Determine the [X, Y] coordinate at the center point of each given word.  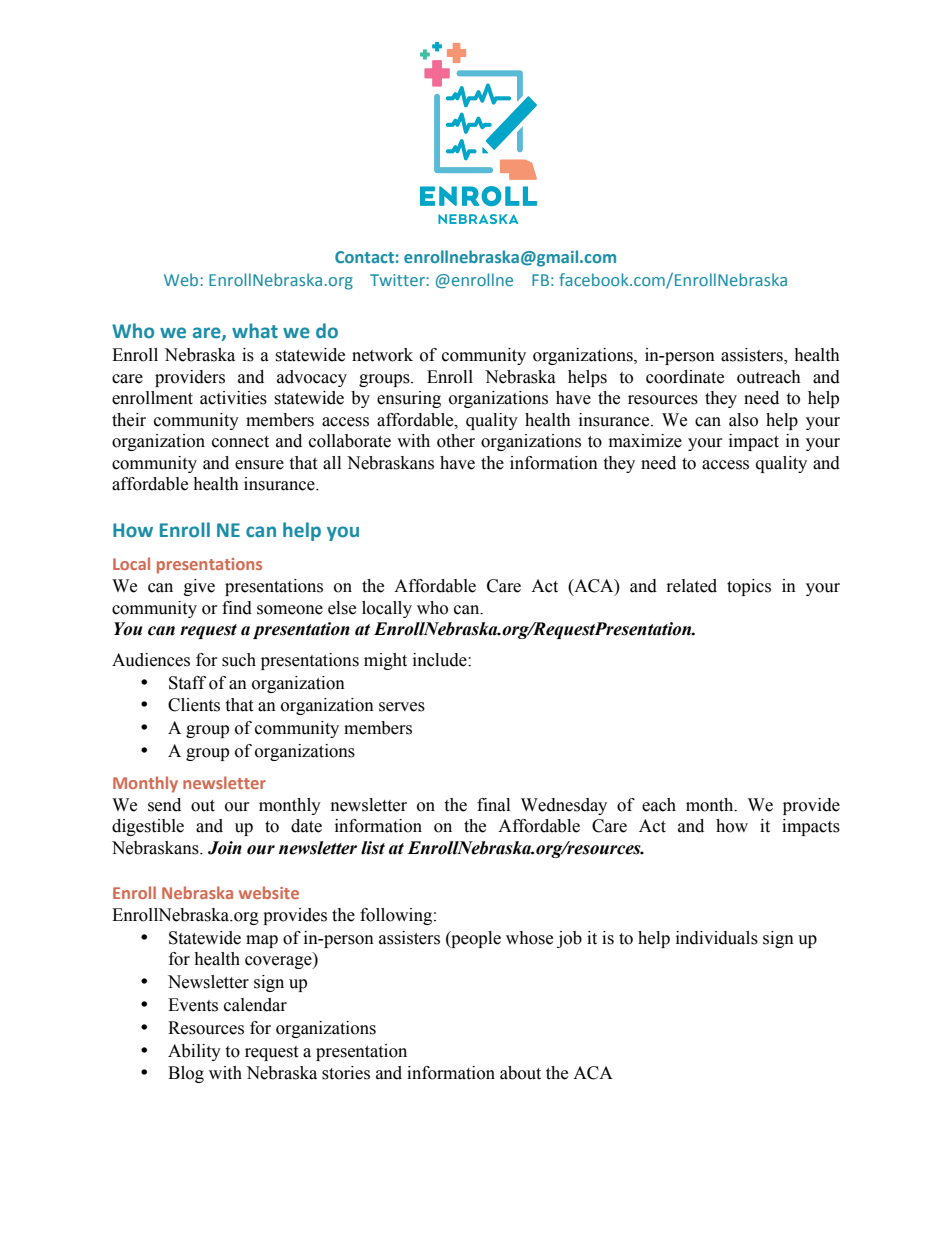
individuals [717, 938]
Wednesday [564, 806]
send [164, 805]
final [493, 805]
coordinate [685, 377]
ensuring [409, 399]
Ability [194, 1052]
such [239, 660]
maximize [645, 441]
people [475, 939]
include [441, 660]
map [262, 941]
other [456, 441]
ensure [259, 465]
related [692, 586]
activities [233, 398]
